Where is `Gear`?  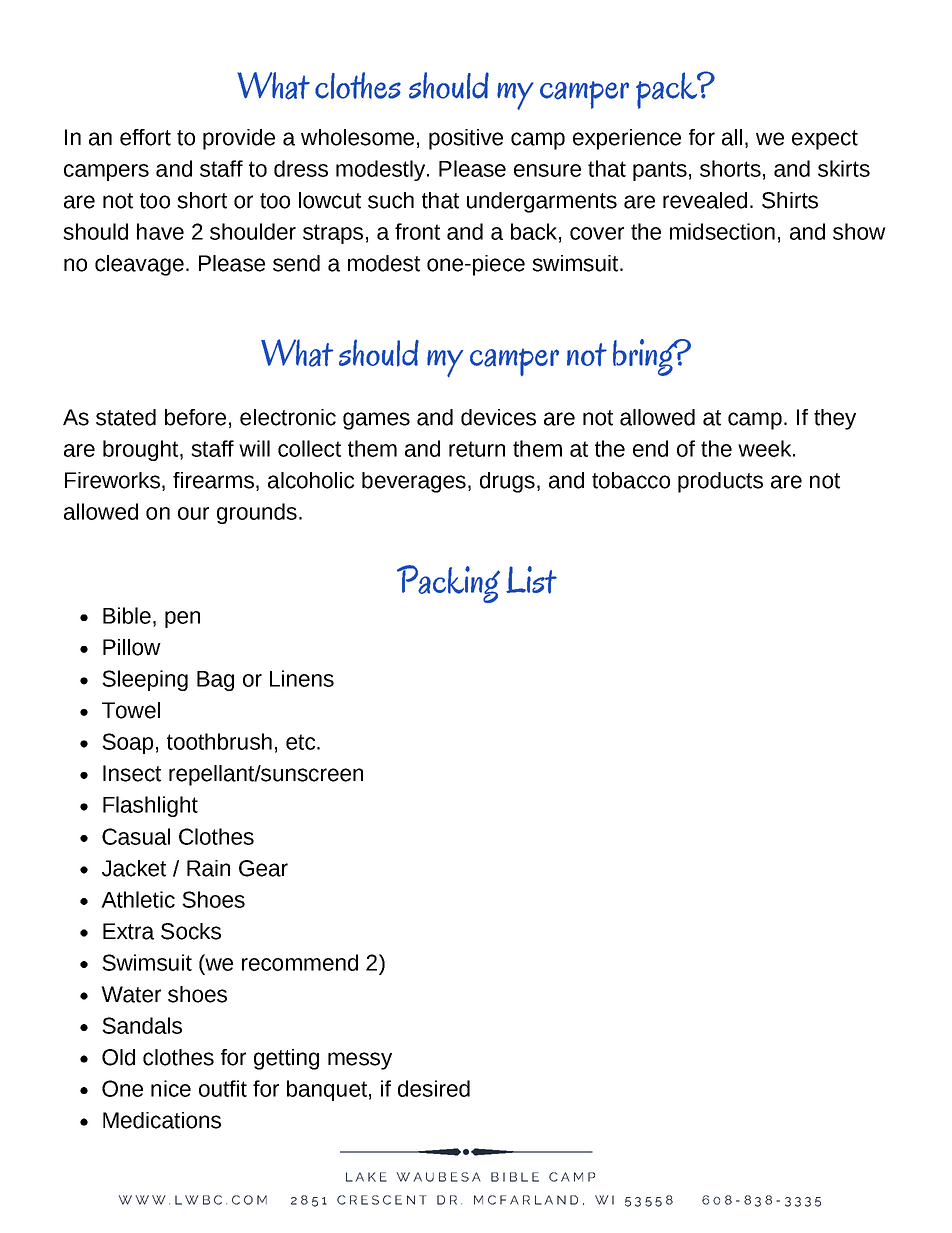
Gear is located at coordinates (263, 868).
